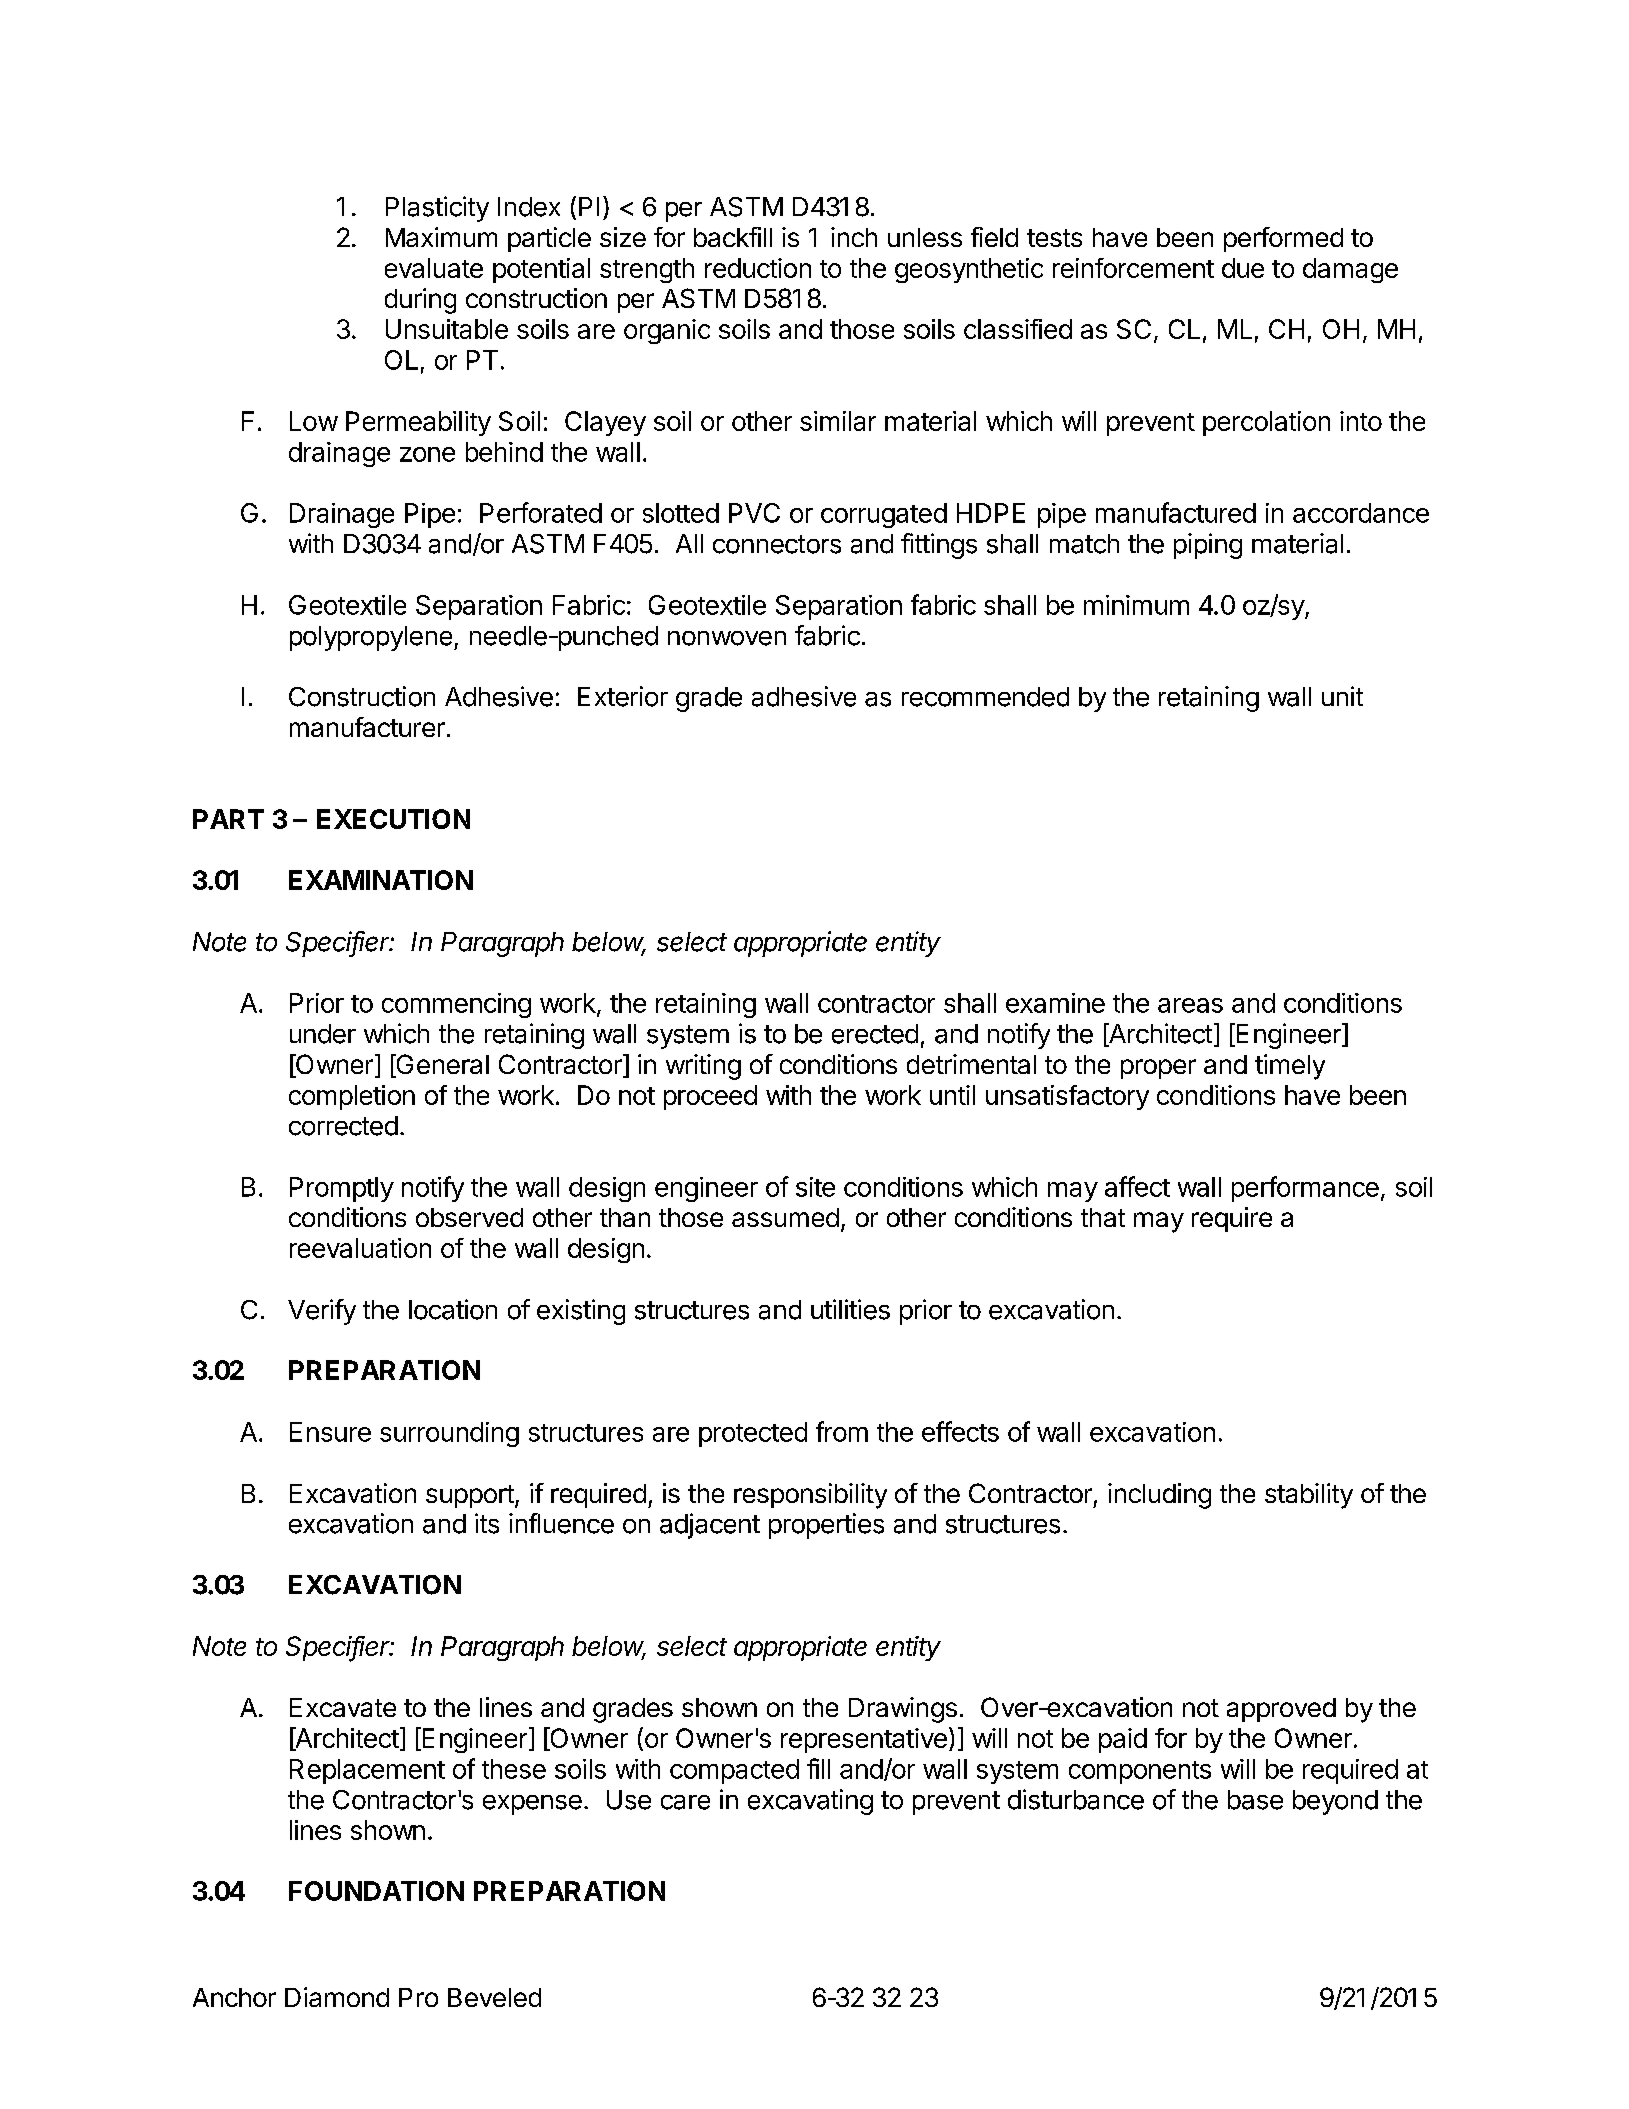 Image resolution: width=1629 pixels, height=2109 pixels. I want to click on its, so click(487, 1523).
